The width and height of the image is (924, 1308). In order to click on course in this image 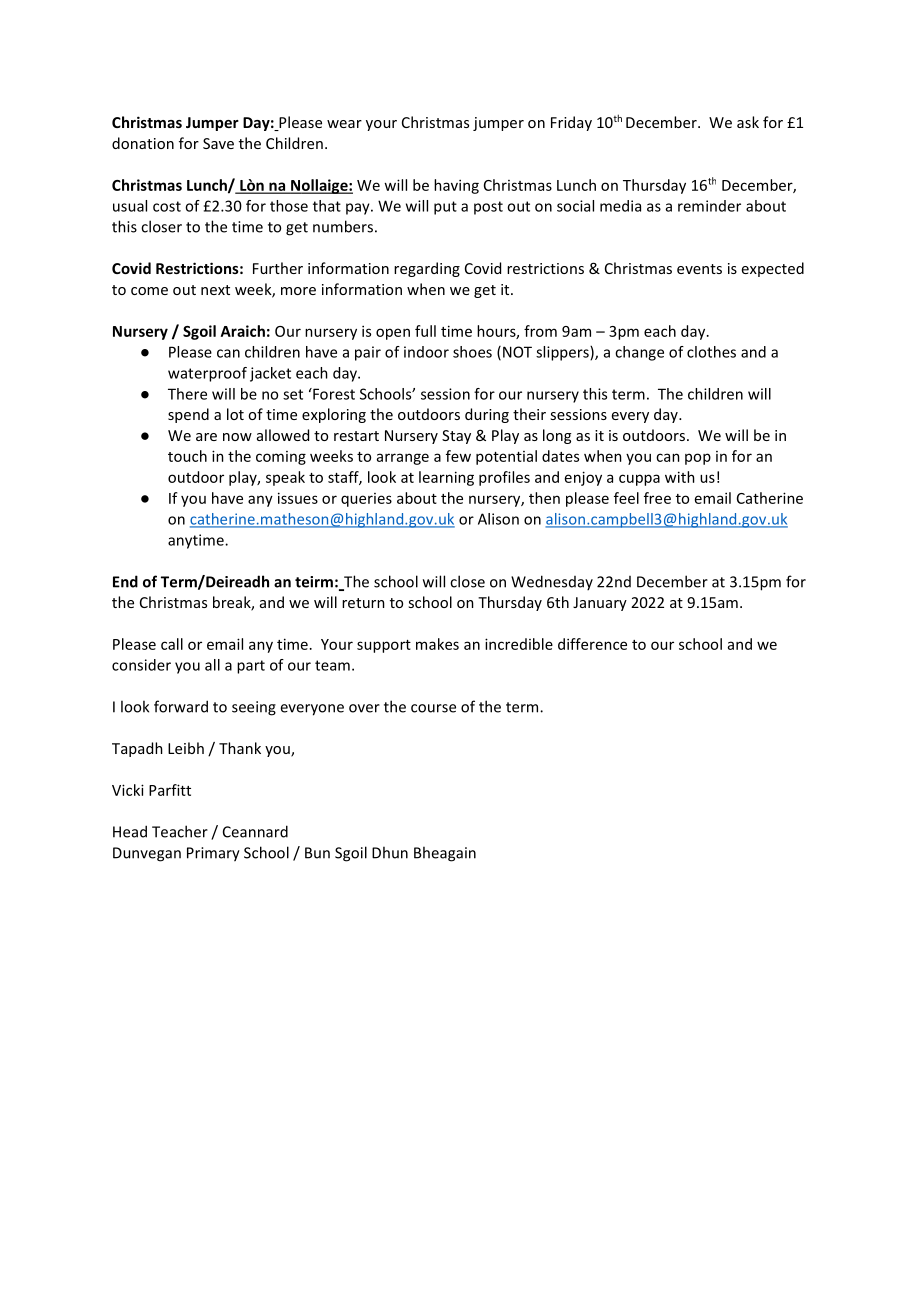, I will do `click(433, 708)`.
